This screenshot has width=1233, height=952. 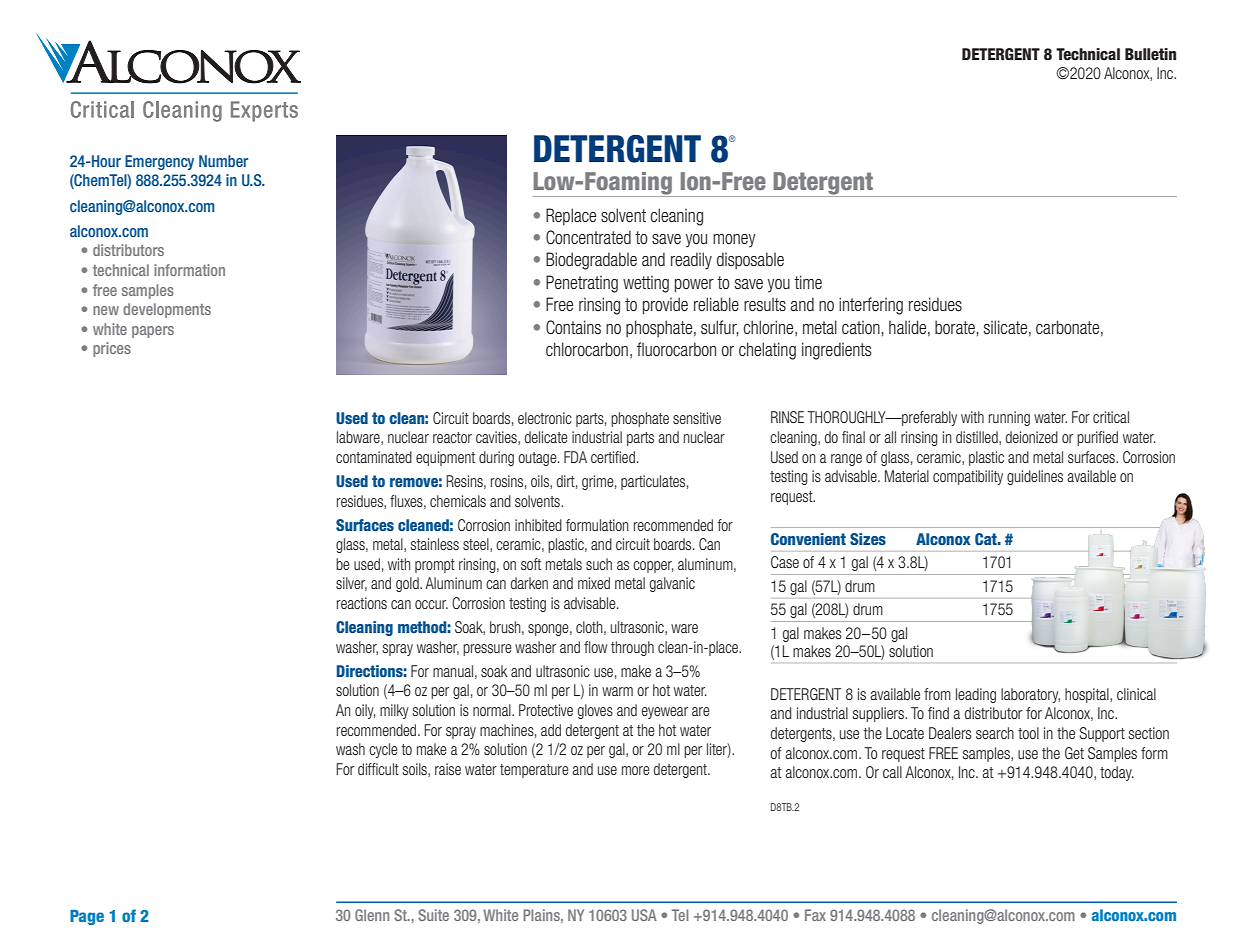 What do you see at coordinates (613, 457) in the screenshot?
I see `certified` at bounding box center [613, 457].
